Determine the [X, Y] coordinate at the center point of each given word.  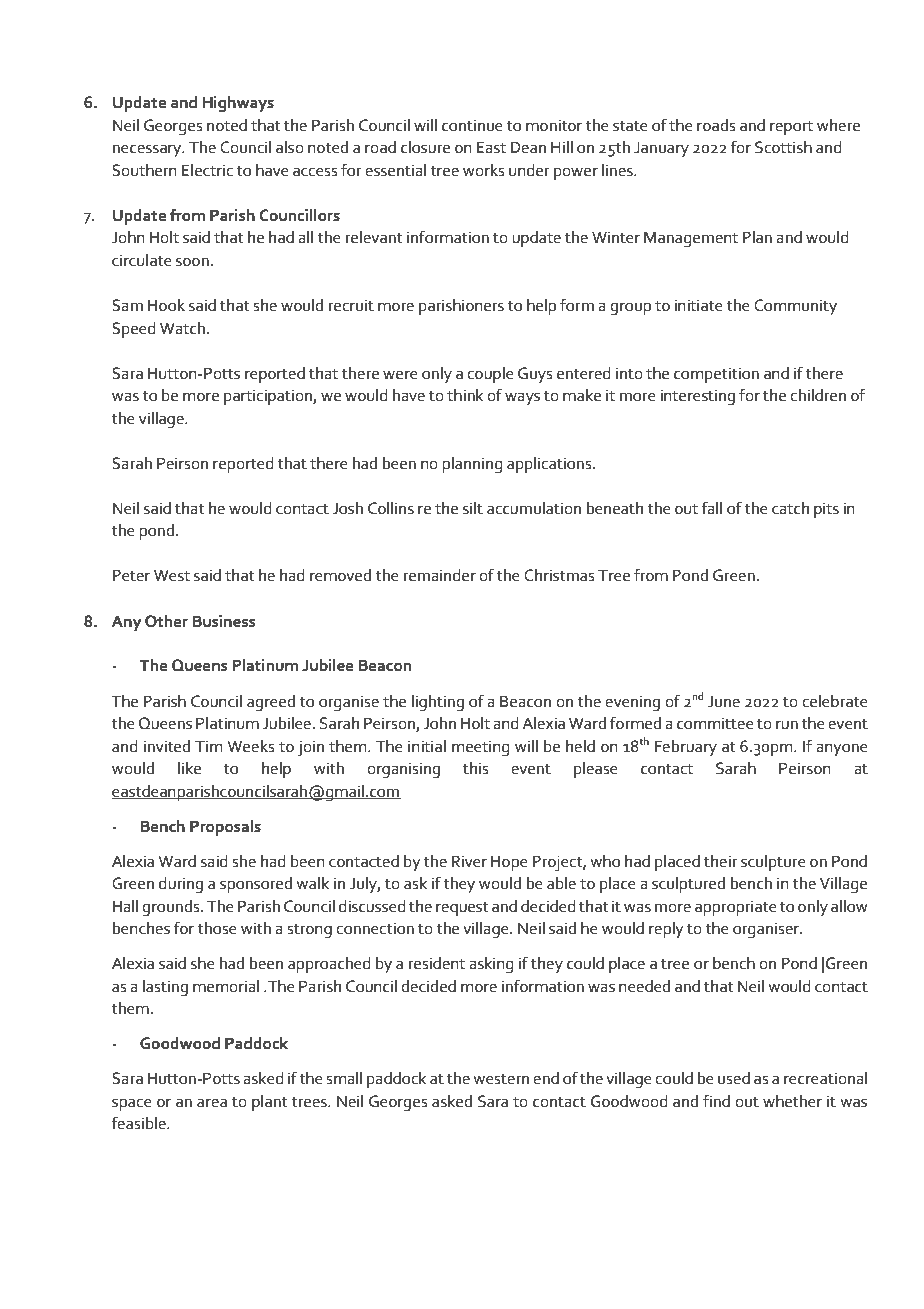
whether [792, 1101]
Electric [207, 170]
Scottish [783, 147]
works [484, 170]
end [546, 1078]
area [212, 1103]
